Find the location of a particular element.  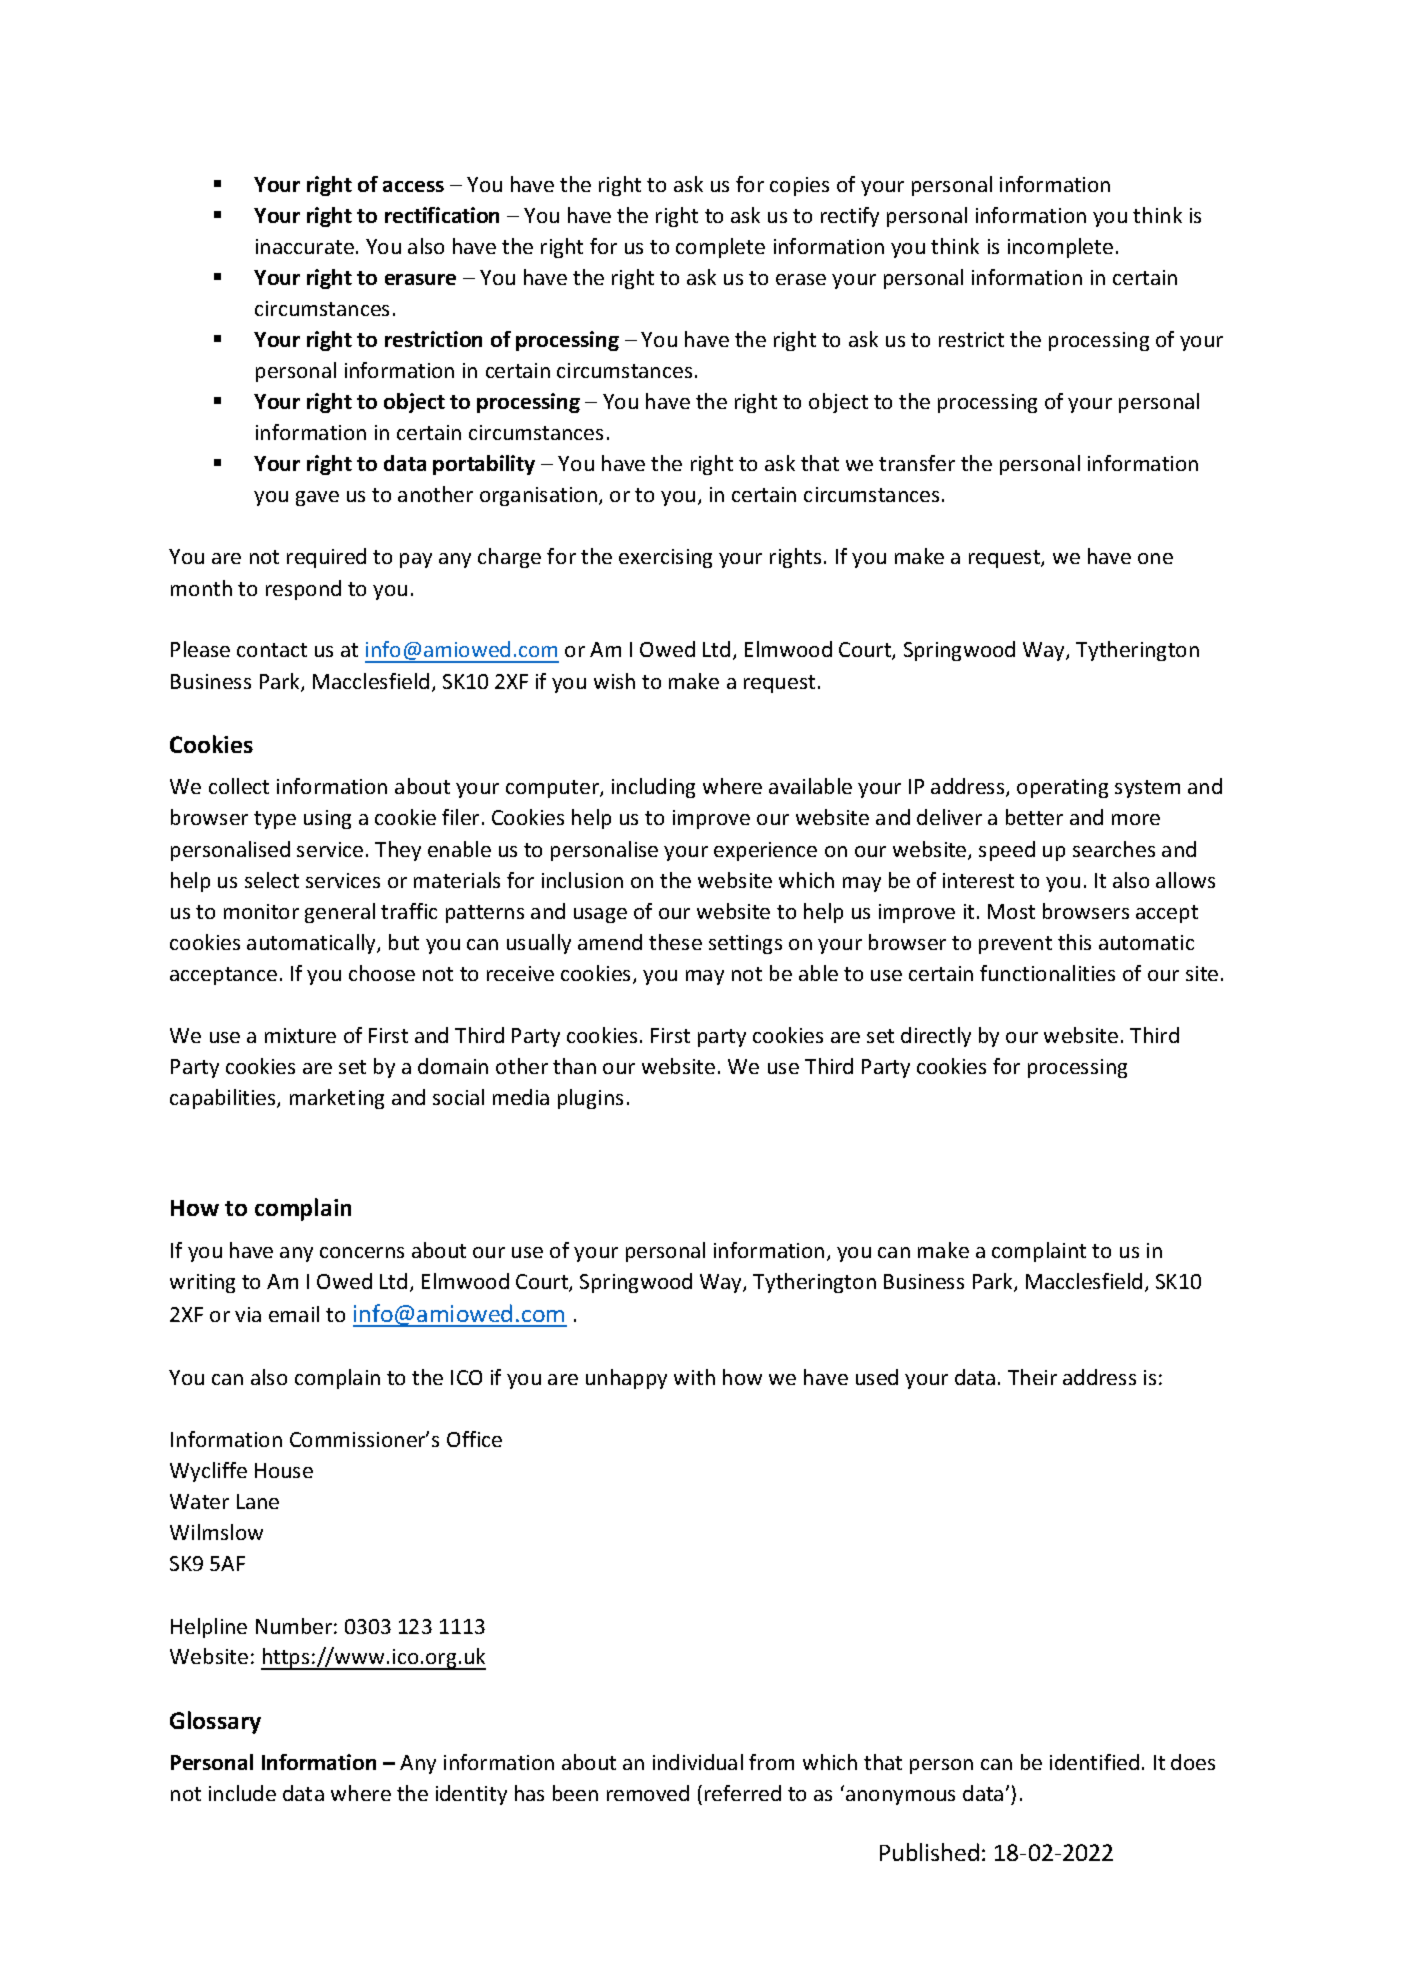

using is located at coordinates (327, 819).
